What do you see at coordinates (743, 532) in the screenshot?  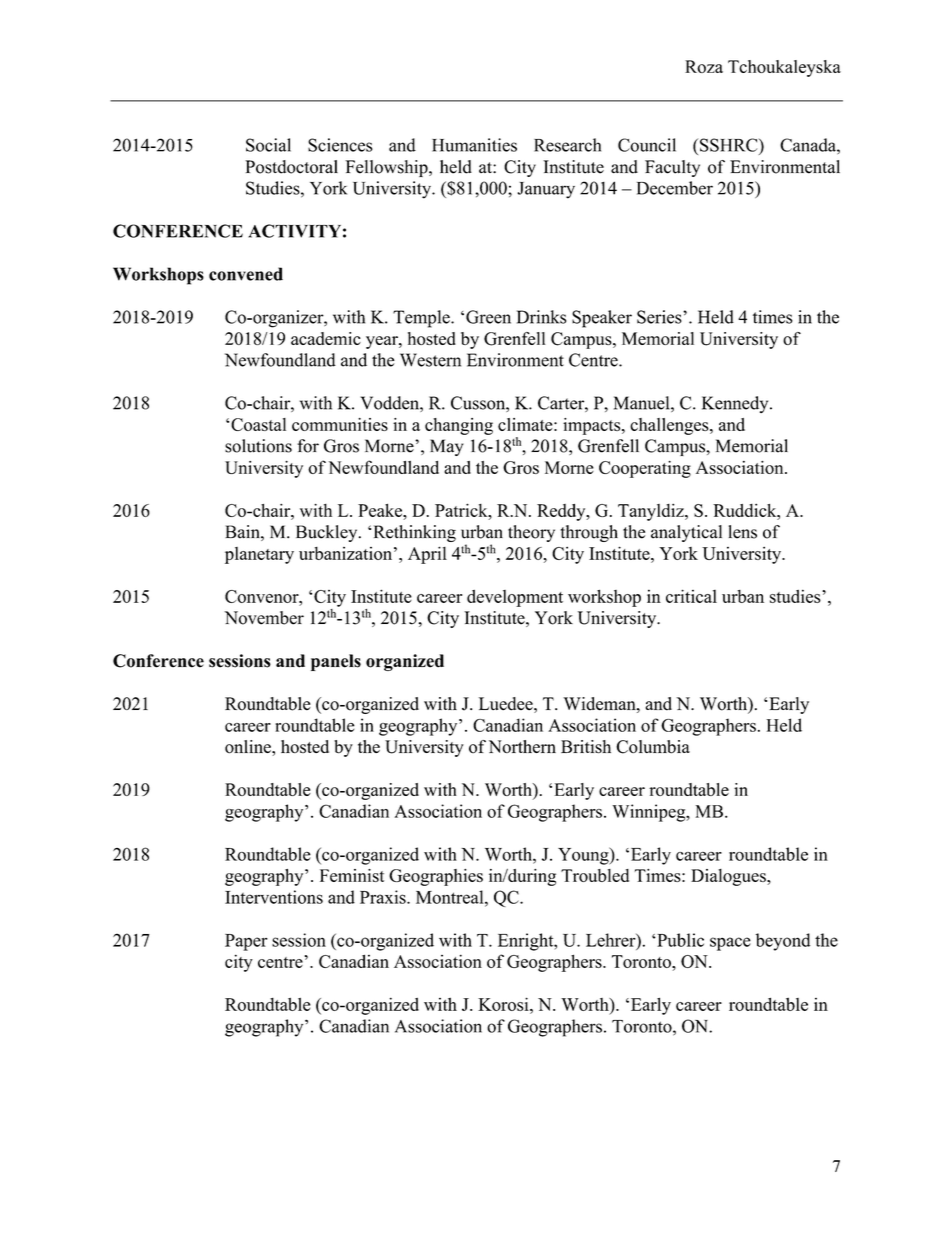 I see `lens` at bounding box center [743, 532].
